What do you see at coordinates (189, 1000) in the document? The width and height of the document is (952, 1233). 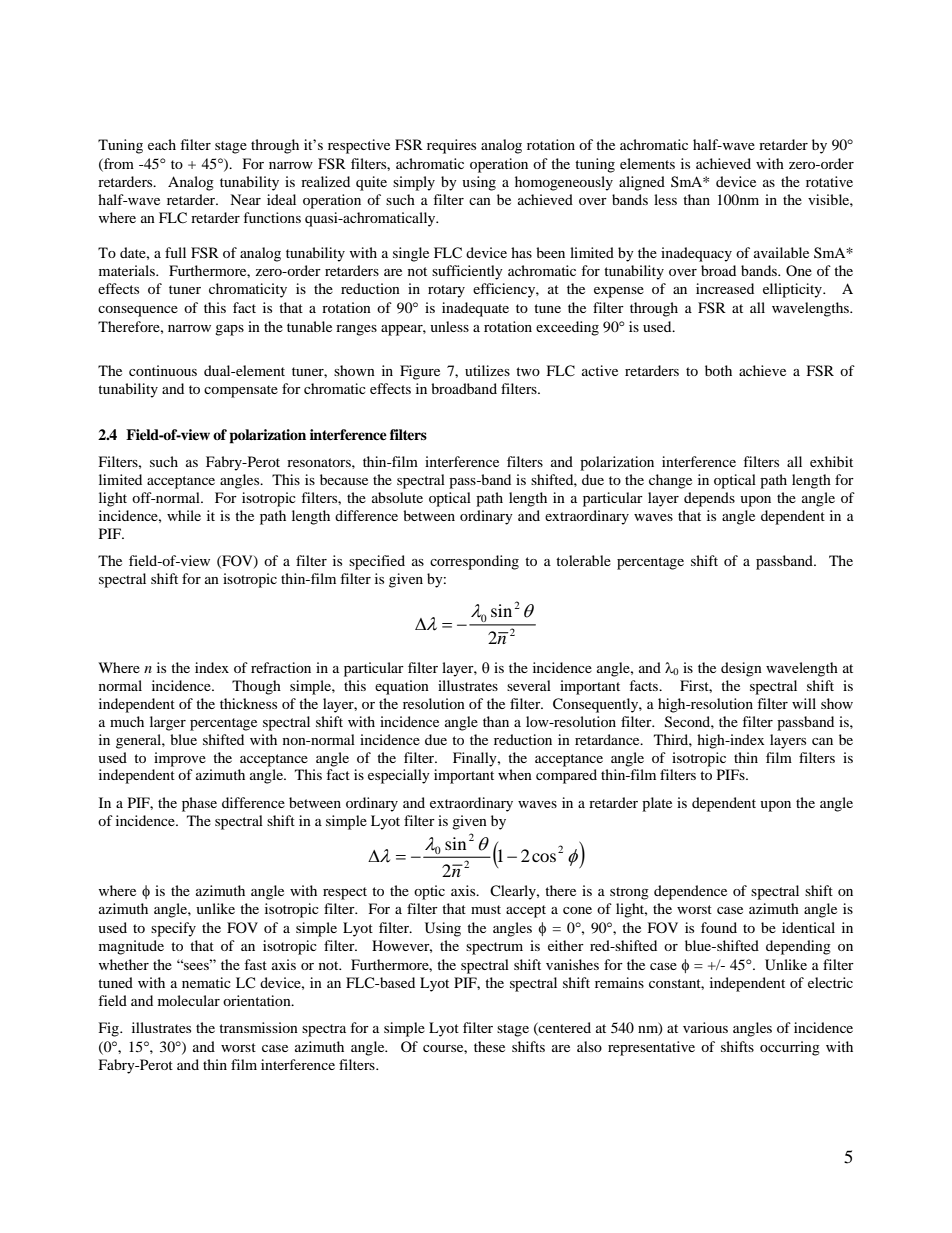 I see `molecular` at bounding box center [189, 1000].
